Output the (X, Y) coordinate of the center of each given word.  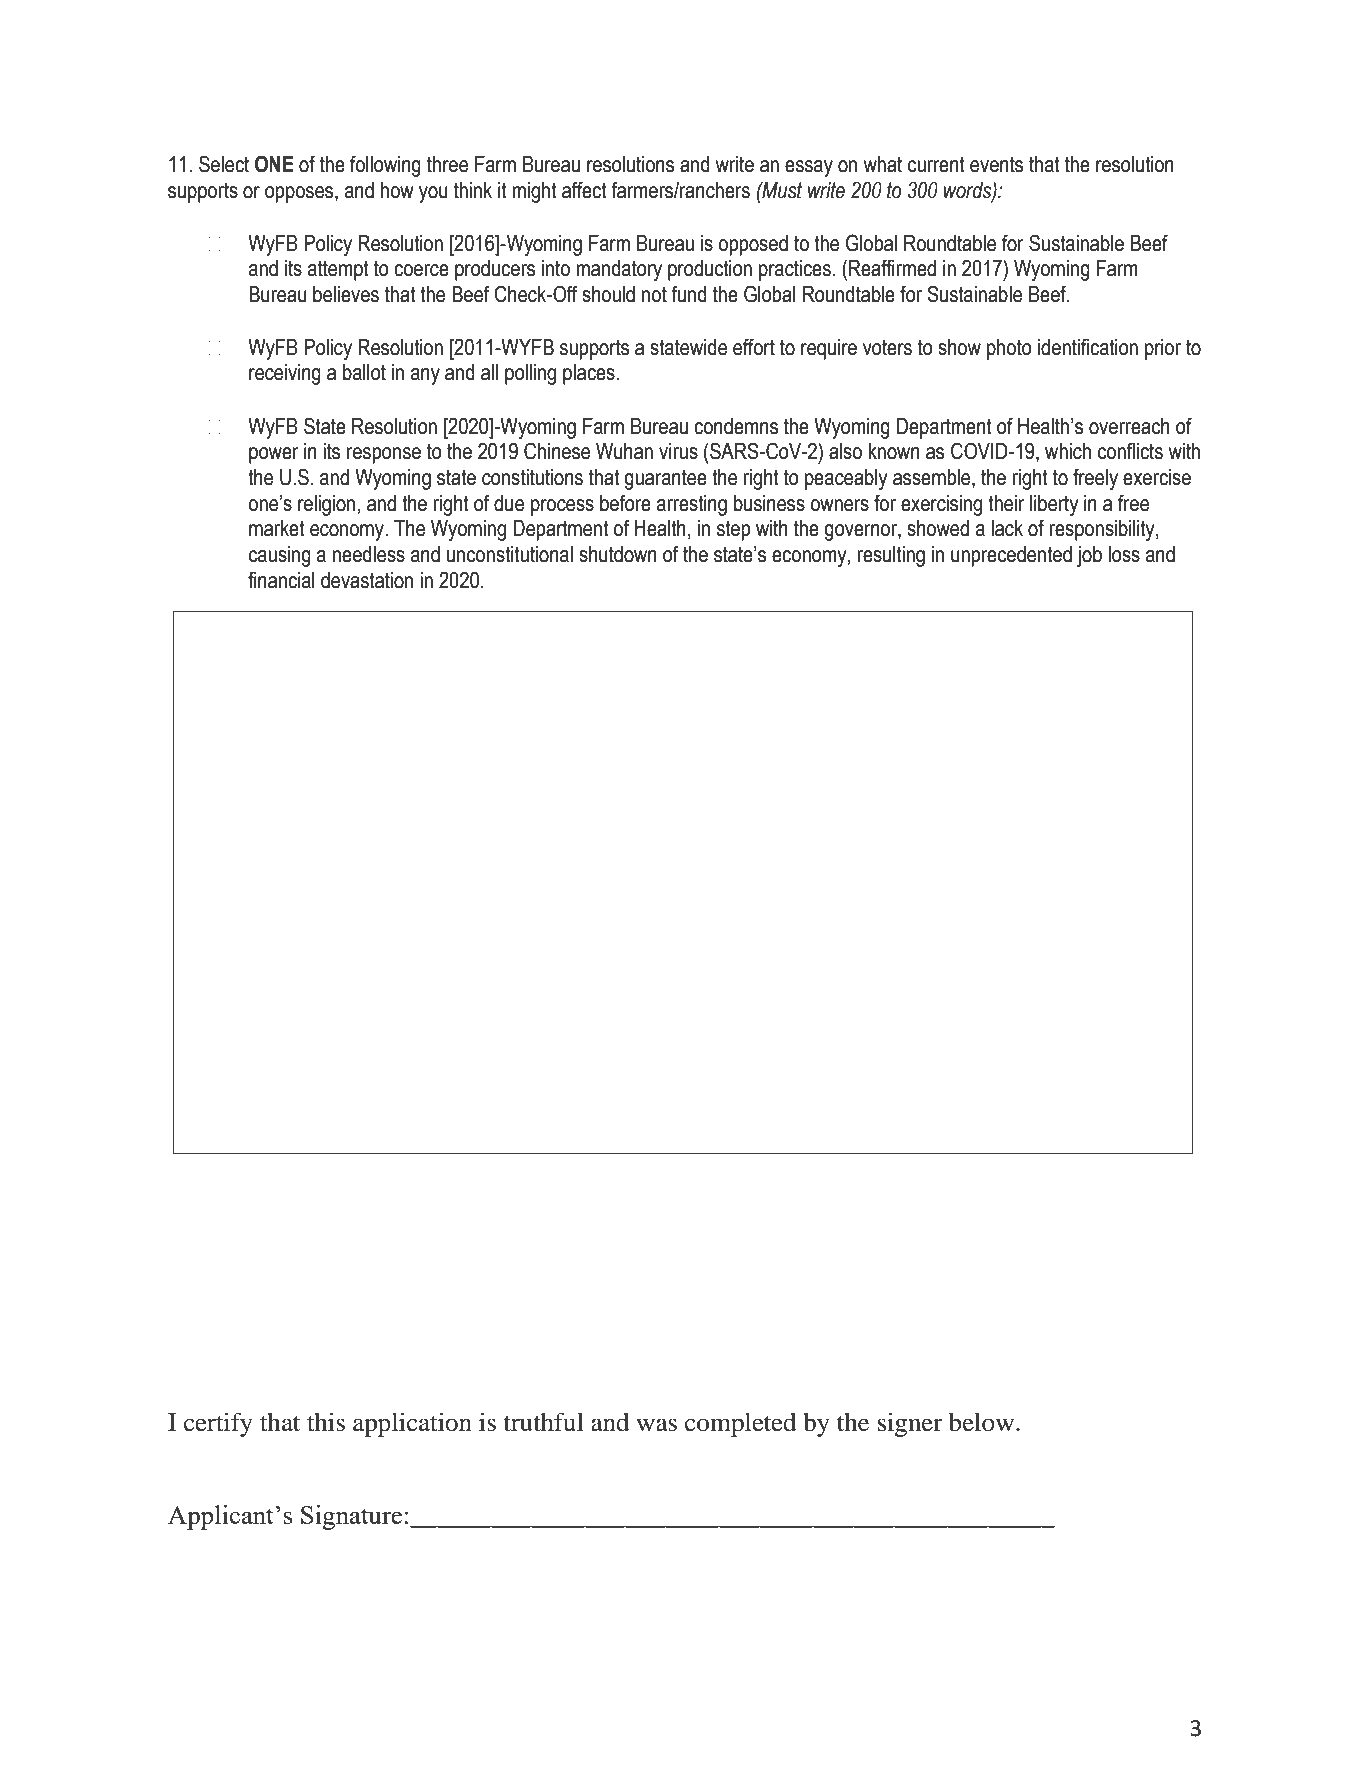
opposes (300, 194)
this (326, 1422)
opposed (753, 245)
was (656, 1425)
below (983, 1422)
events (997, 164)
